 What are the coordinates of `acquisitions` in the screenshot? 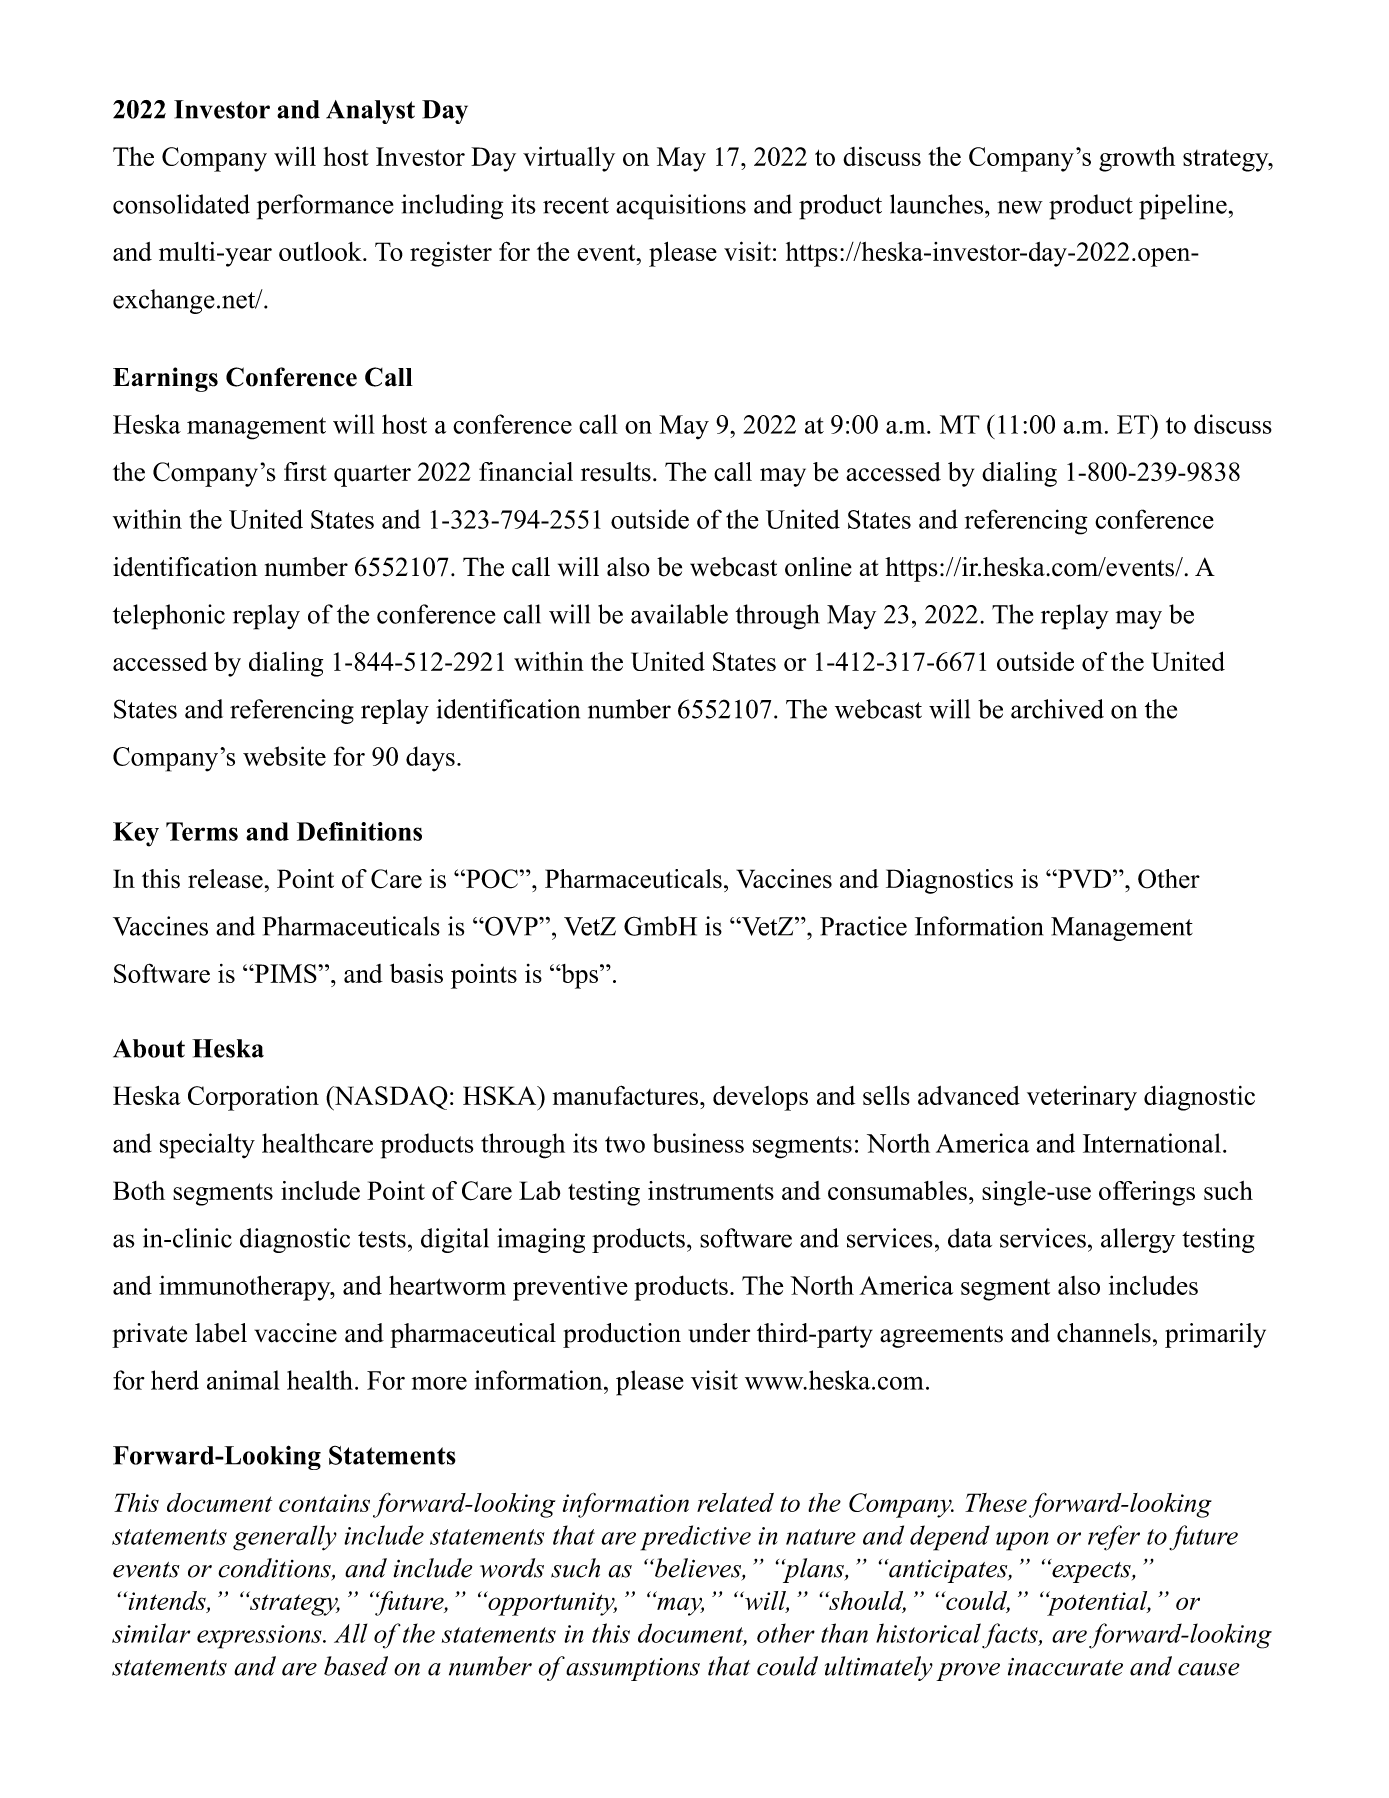 It's located at (681, 207).
